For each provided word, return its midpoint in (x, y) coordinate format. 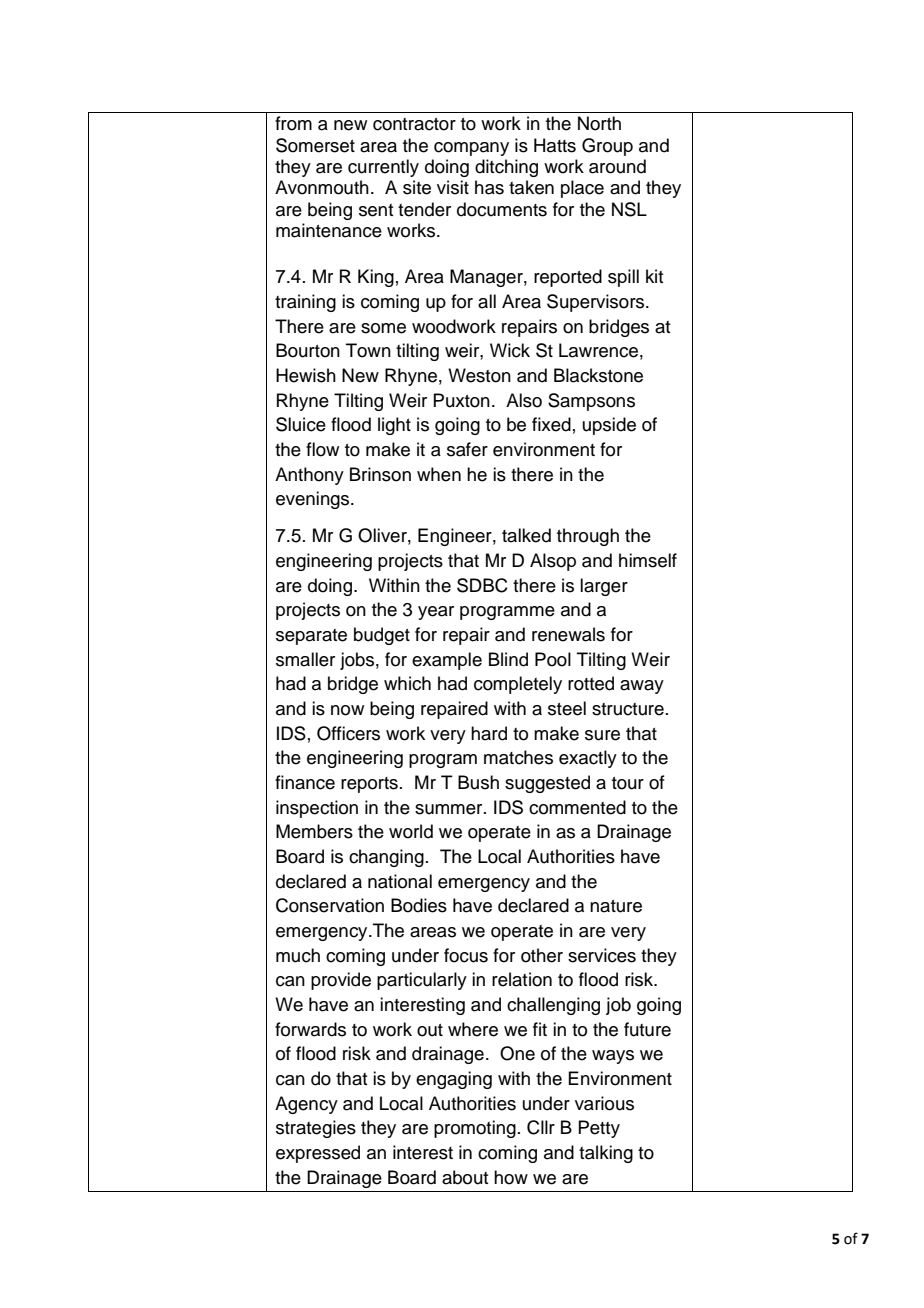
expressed (318, 1154)
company (471, 149)
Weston (479, 375)
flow (322, 449)
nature (616, 906)
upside (609, 426)
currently (383, 168)
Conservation (330, 905)
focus (466, 955)
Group (607, 147)
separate (311, 637)
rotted (591, 683)
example (447, 661)
